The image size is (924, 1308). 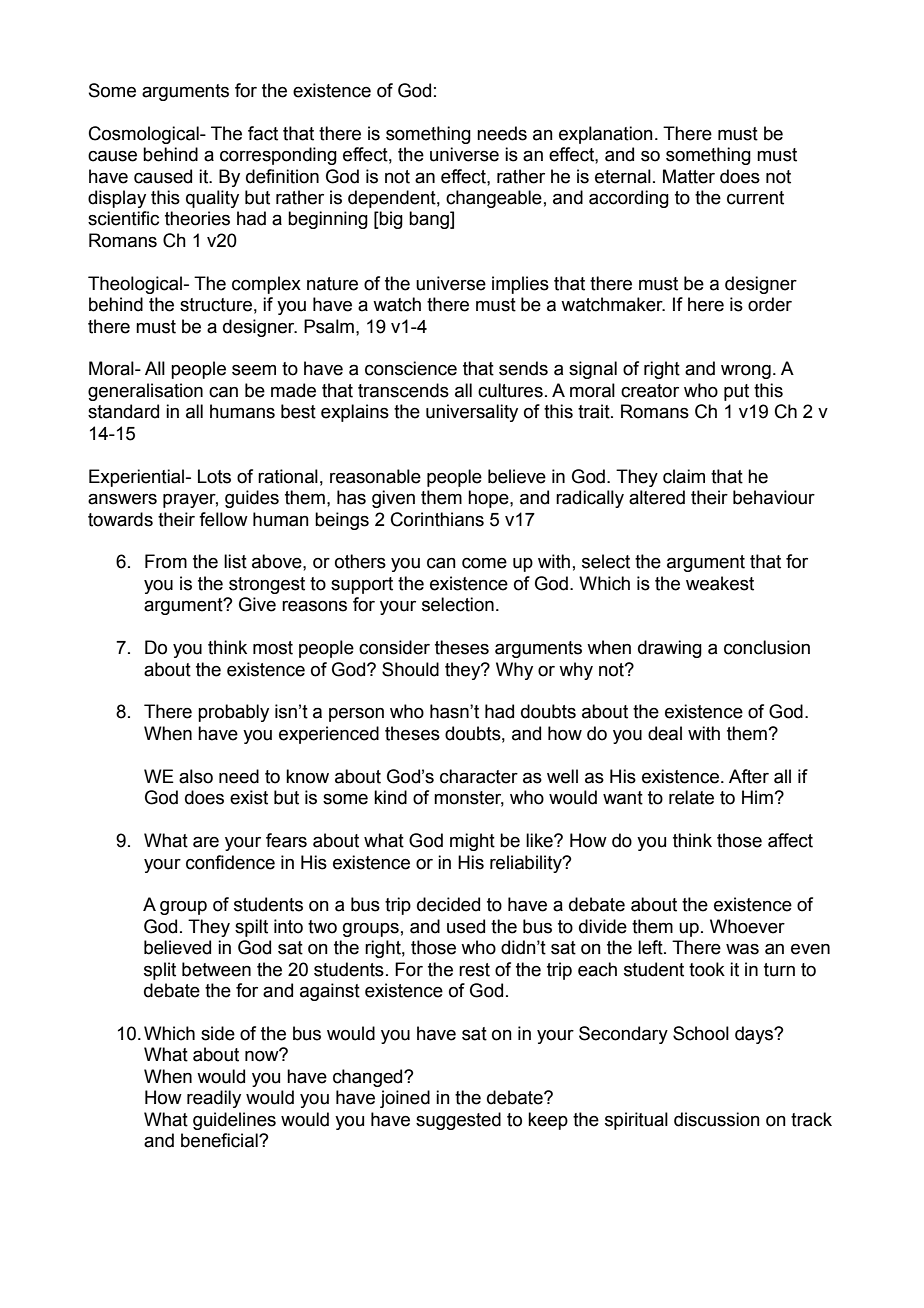 I want to click on readily, so click(x=214, y=1099).
